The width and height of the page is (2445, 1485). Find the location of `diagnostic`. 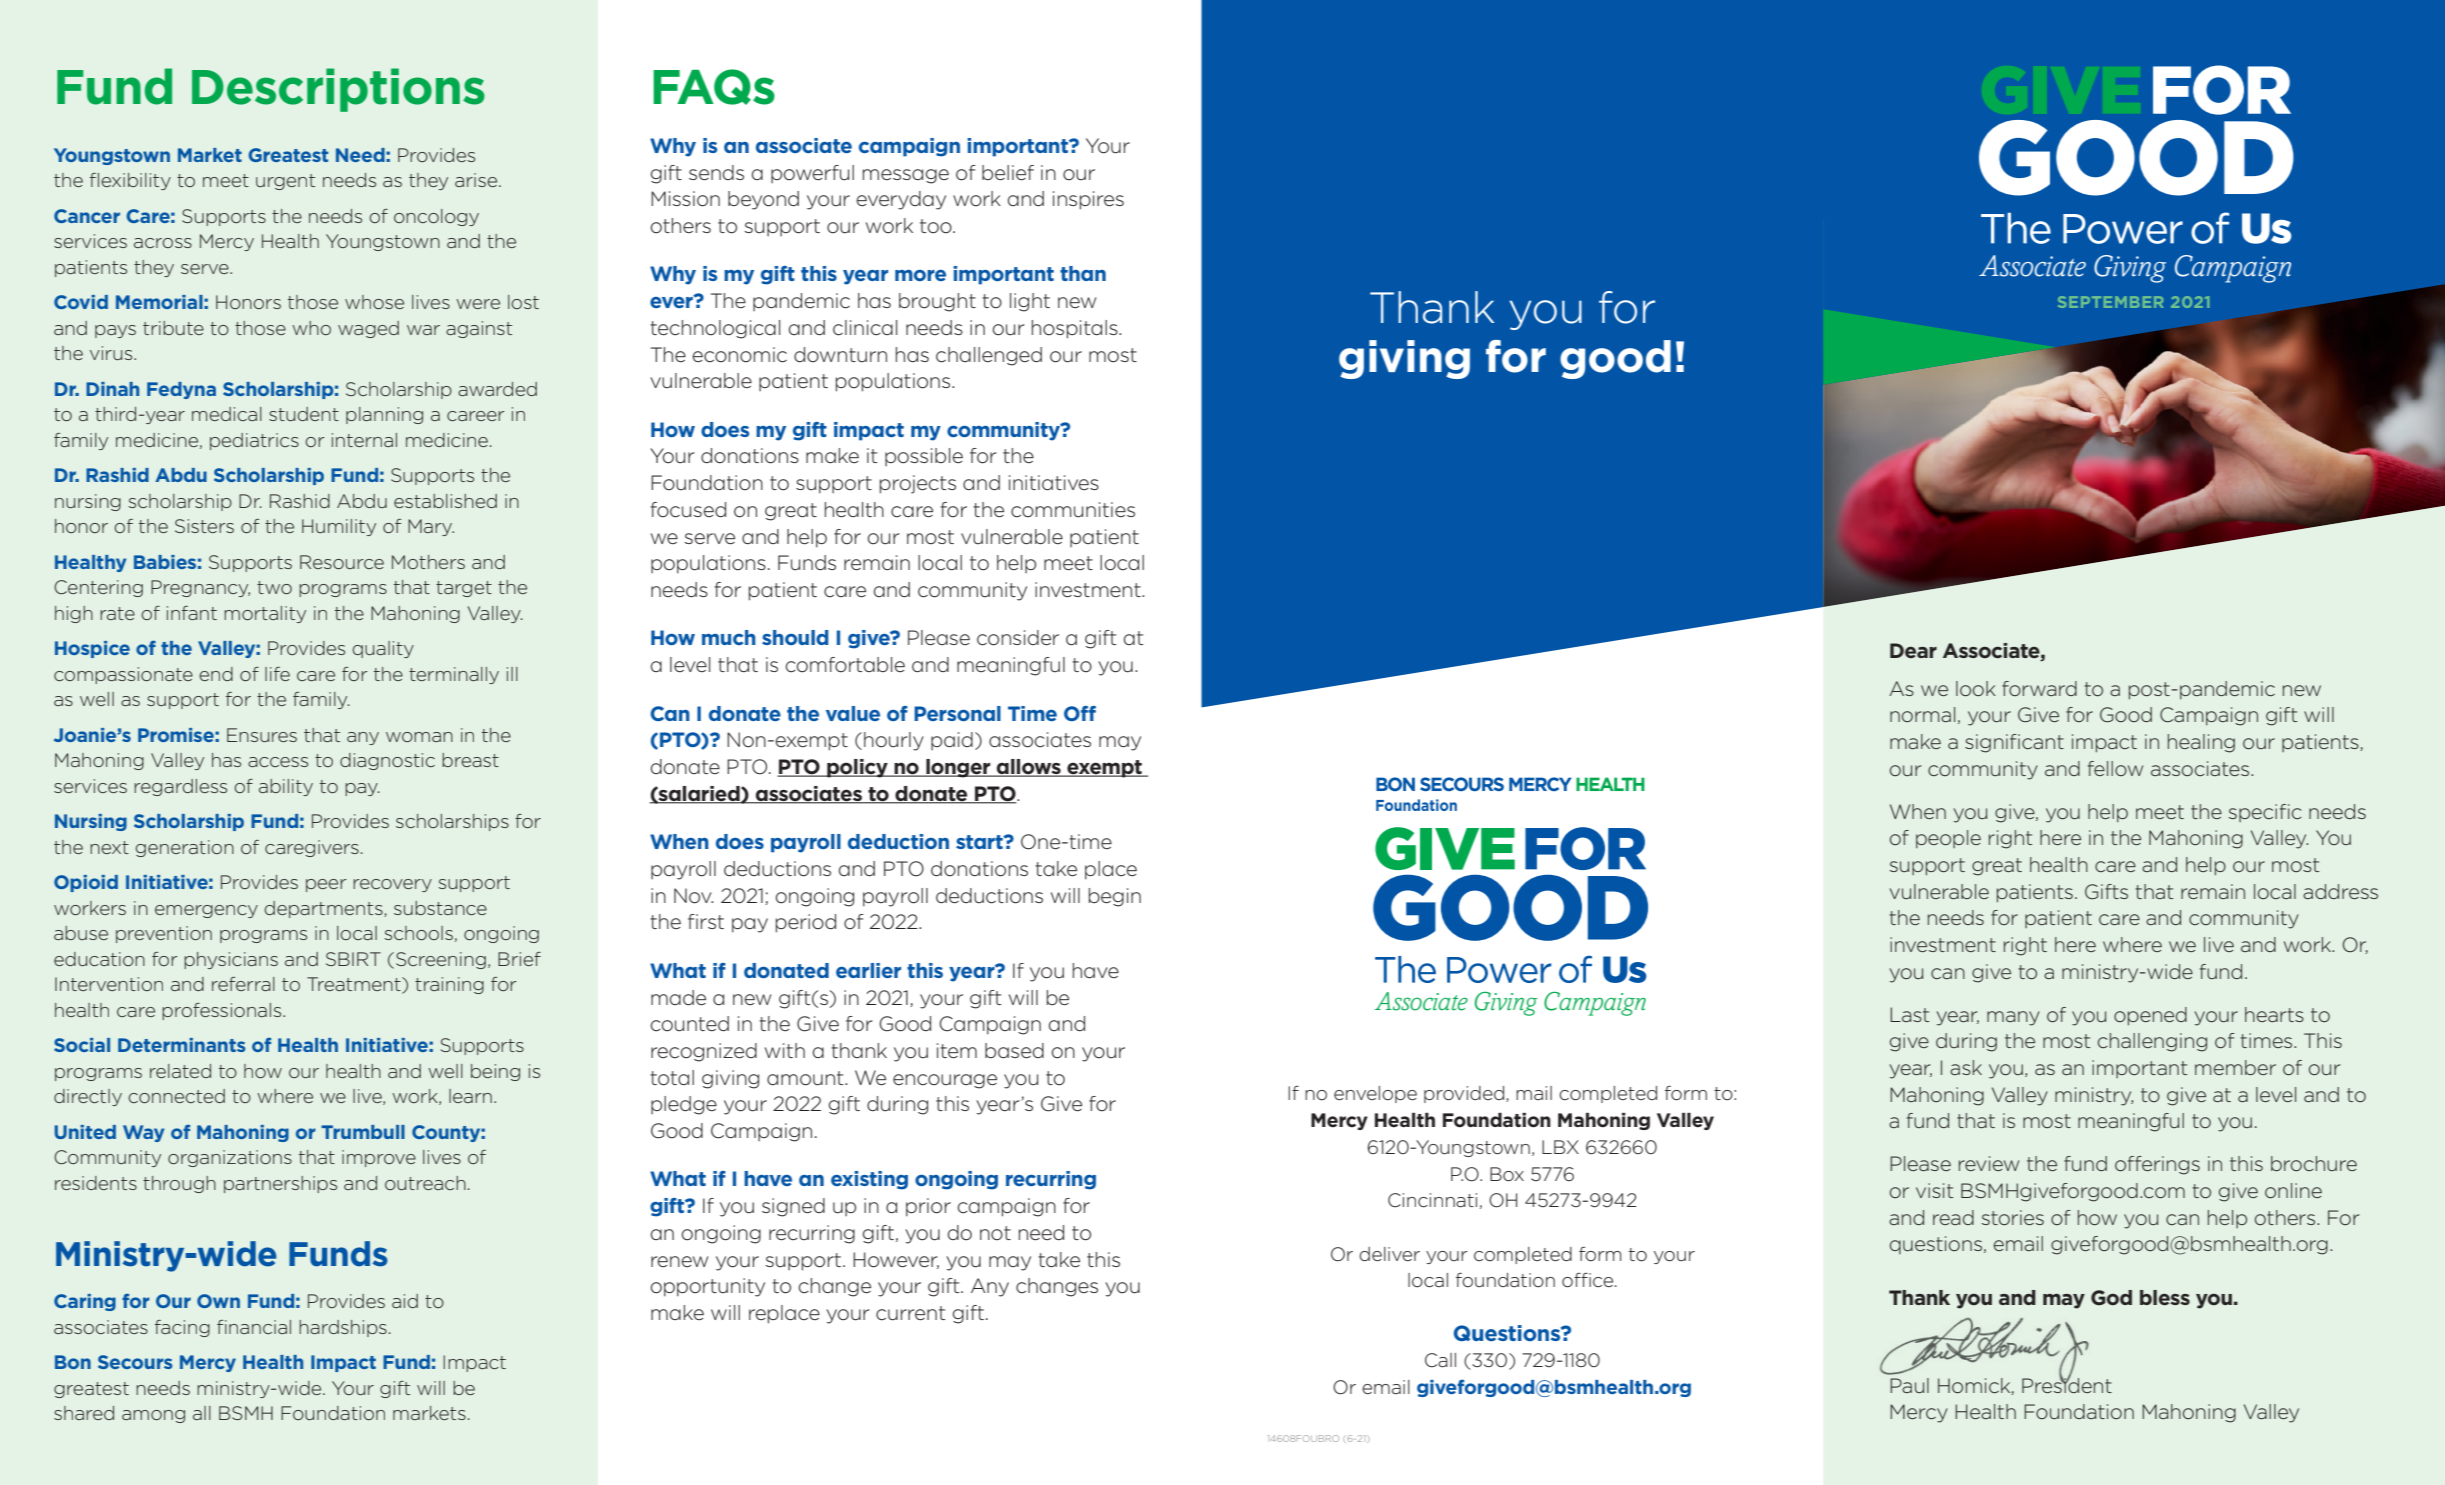

diagnostic is located at coordinates (387, 761).
